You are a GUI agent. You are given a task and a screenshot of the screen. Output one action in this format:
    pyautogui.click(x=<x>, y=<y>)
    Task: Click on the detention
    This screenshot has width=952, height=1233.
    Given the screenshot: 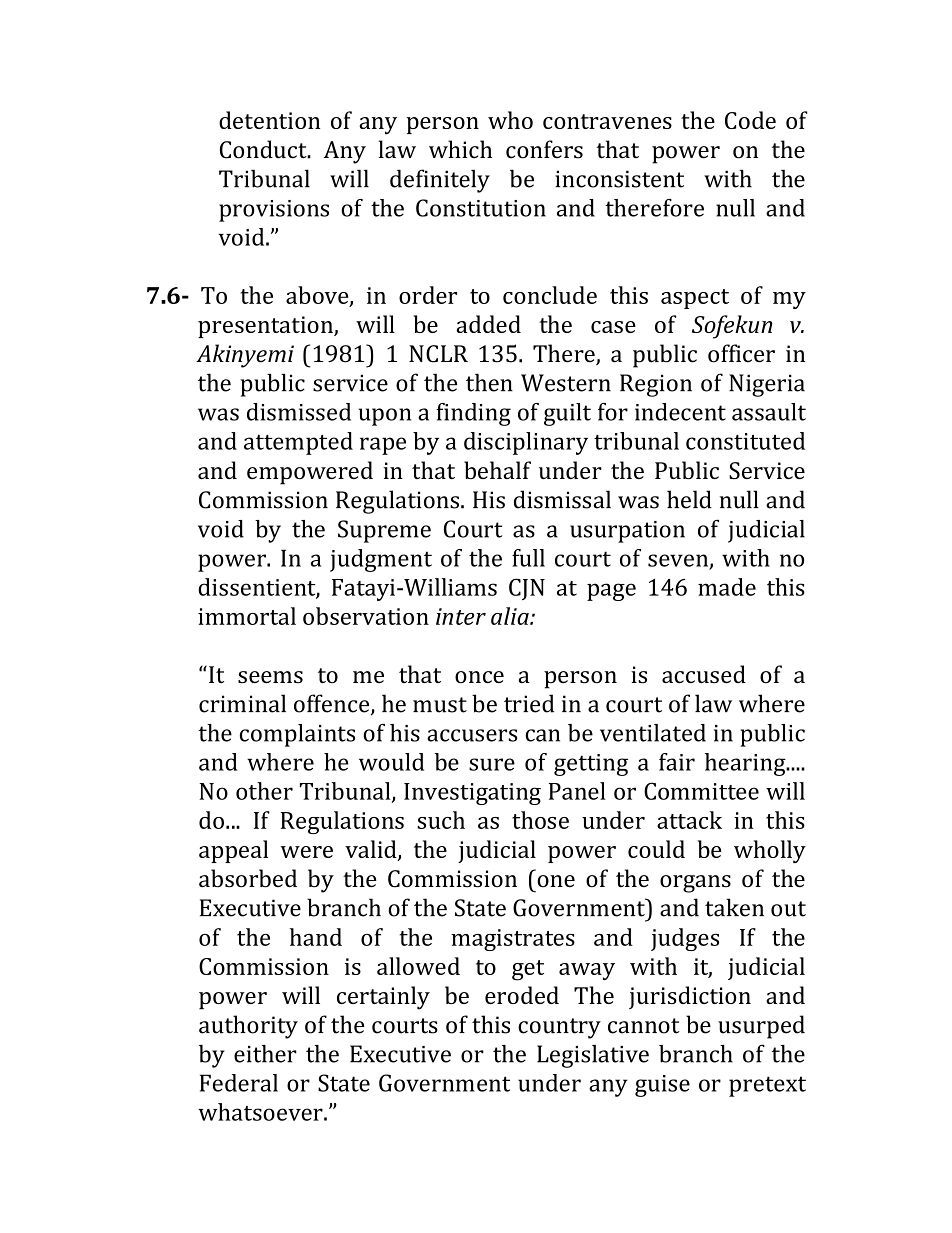 What is the action you would take?
    pyautogui.click(x=269, y=120)
